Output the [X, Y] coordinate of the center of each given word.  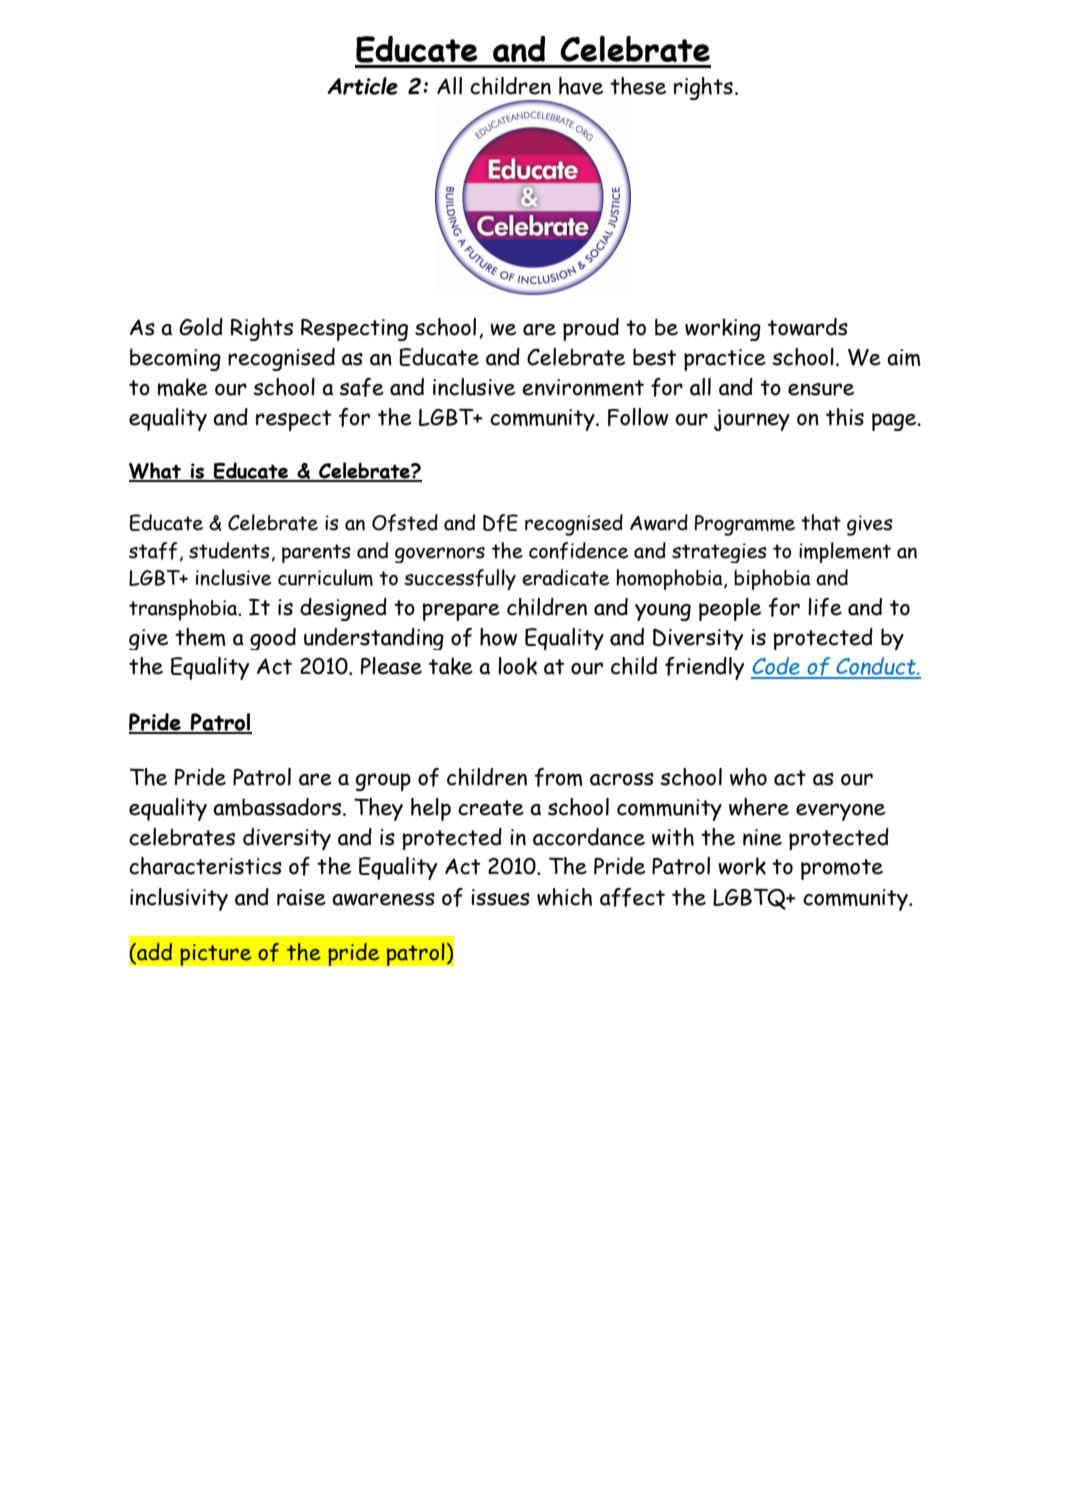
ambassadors [277, 807]
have [581, 86]
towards [808, 327]
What [156, 471]
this [845, 417]
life [825, 607]
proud [591, 329]
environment [583, 387]
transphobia [184, 610]
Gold [201, 327]
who [748, 777]
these [638, 86]
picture [216, 955]
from [558, 777]
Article [362, 86]
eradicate [565, 577]
